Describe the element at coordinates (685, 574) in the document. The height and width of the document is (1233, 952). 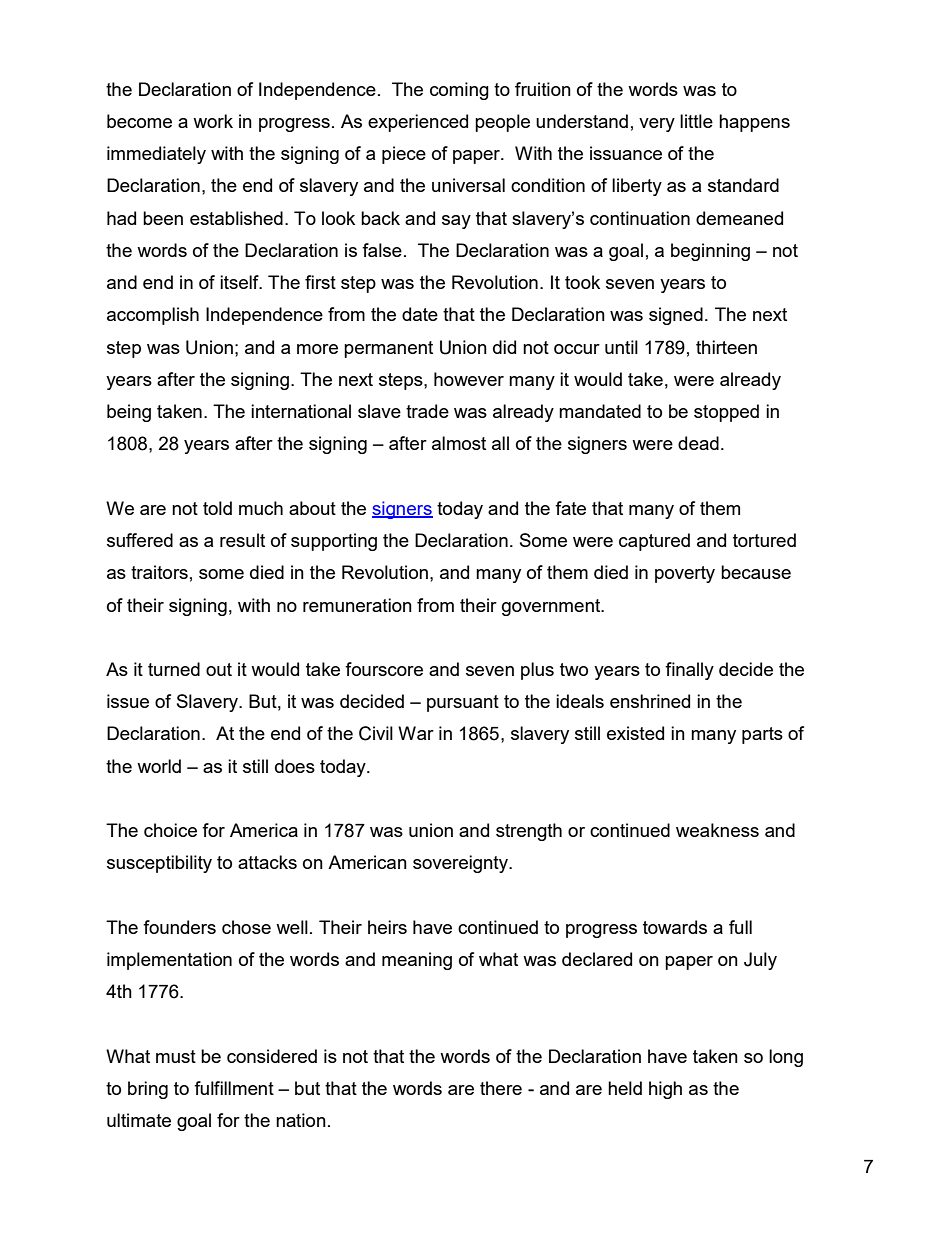
I see `poverty` at that location.
